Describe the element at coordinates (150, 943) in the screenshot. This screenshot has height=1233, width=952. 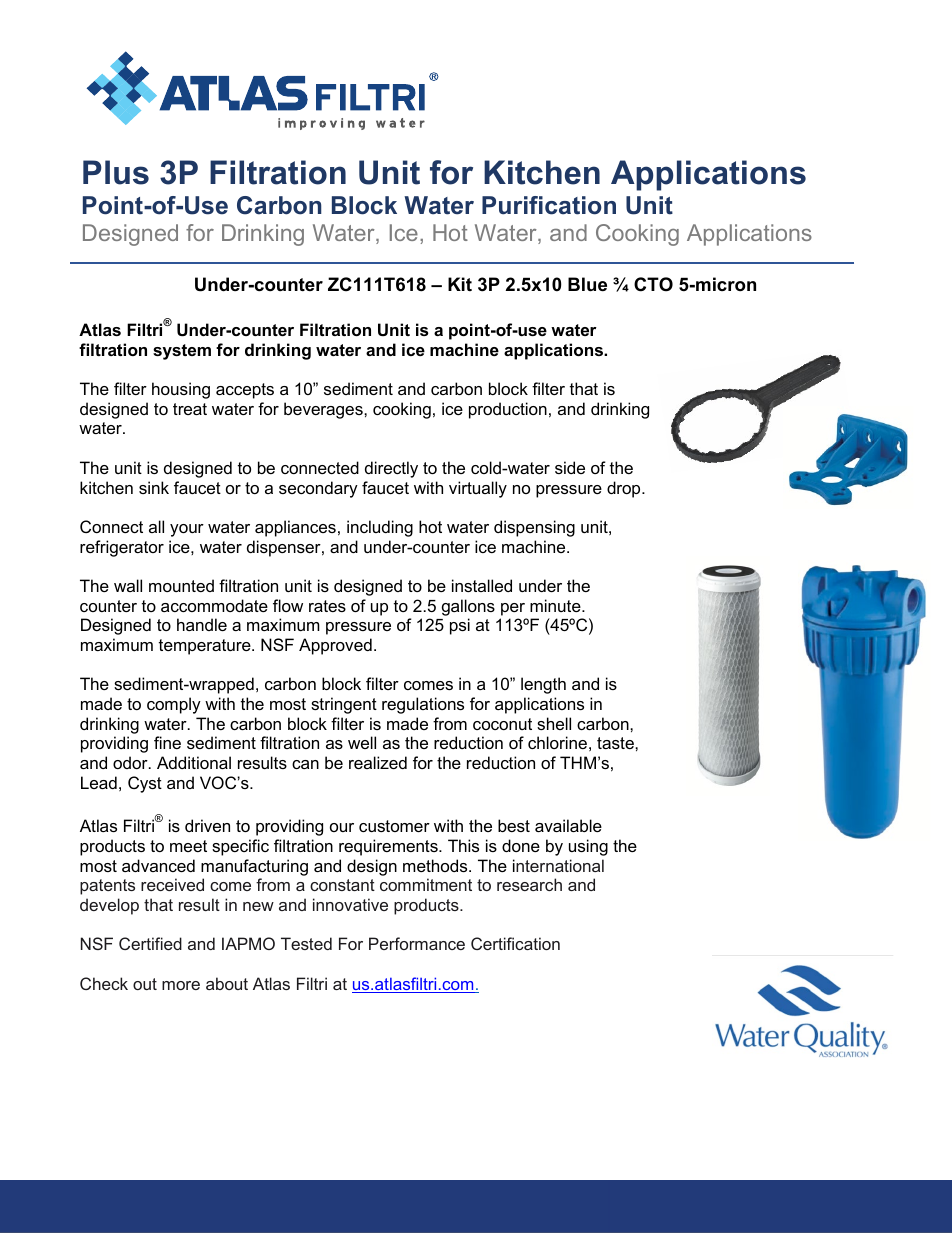
I see `Certified` at that location.
